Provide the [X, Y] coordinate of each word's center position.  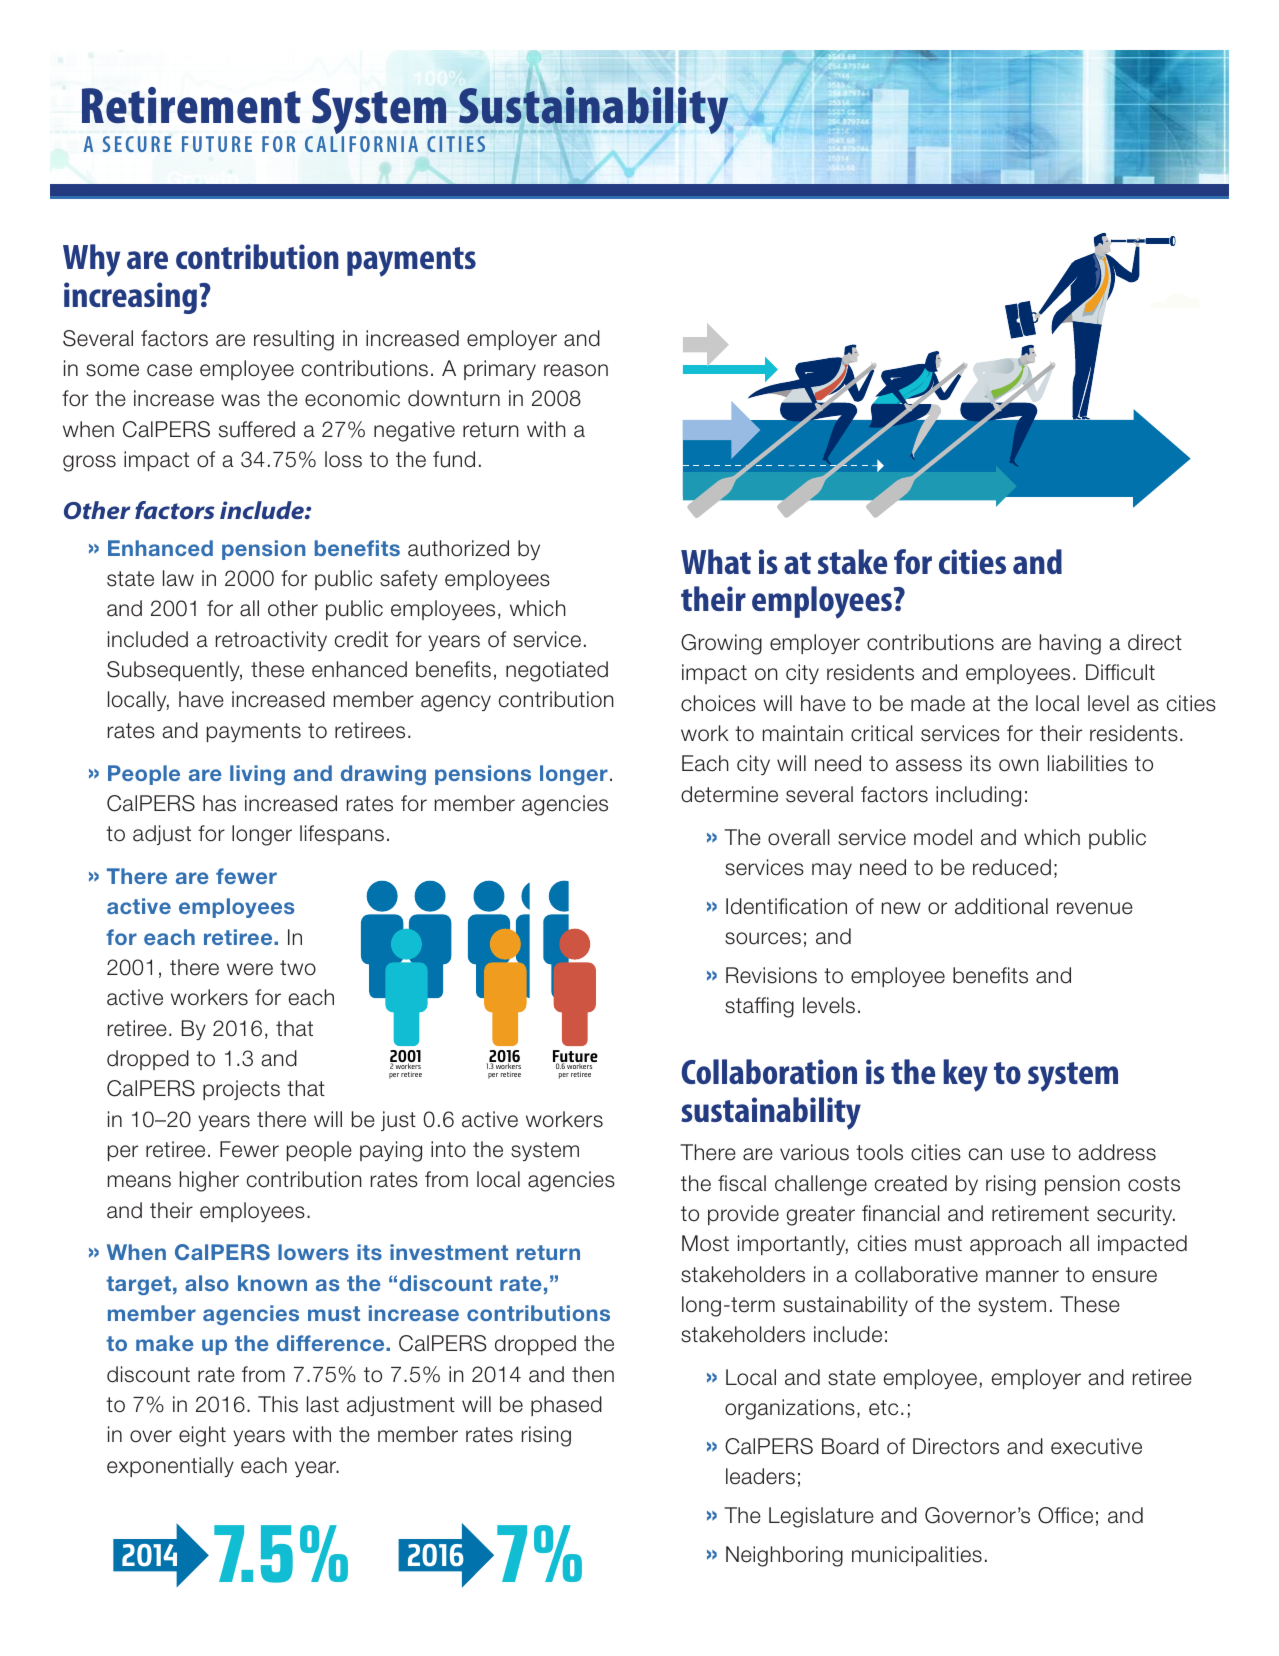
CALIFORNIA [361, 144]
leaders [760, 1476]
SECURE [137, 144]
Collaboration [769, 1071]
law [178, 578]
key [966, 1075]
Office [1065, 1515]
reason [576, 370]
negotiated [557, 671]
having [1070, 644]
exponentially [170, 1467]
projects [241, 1090]
